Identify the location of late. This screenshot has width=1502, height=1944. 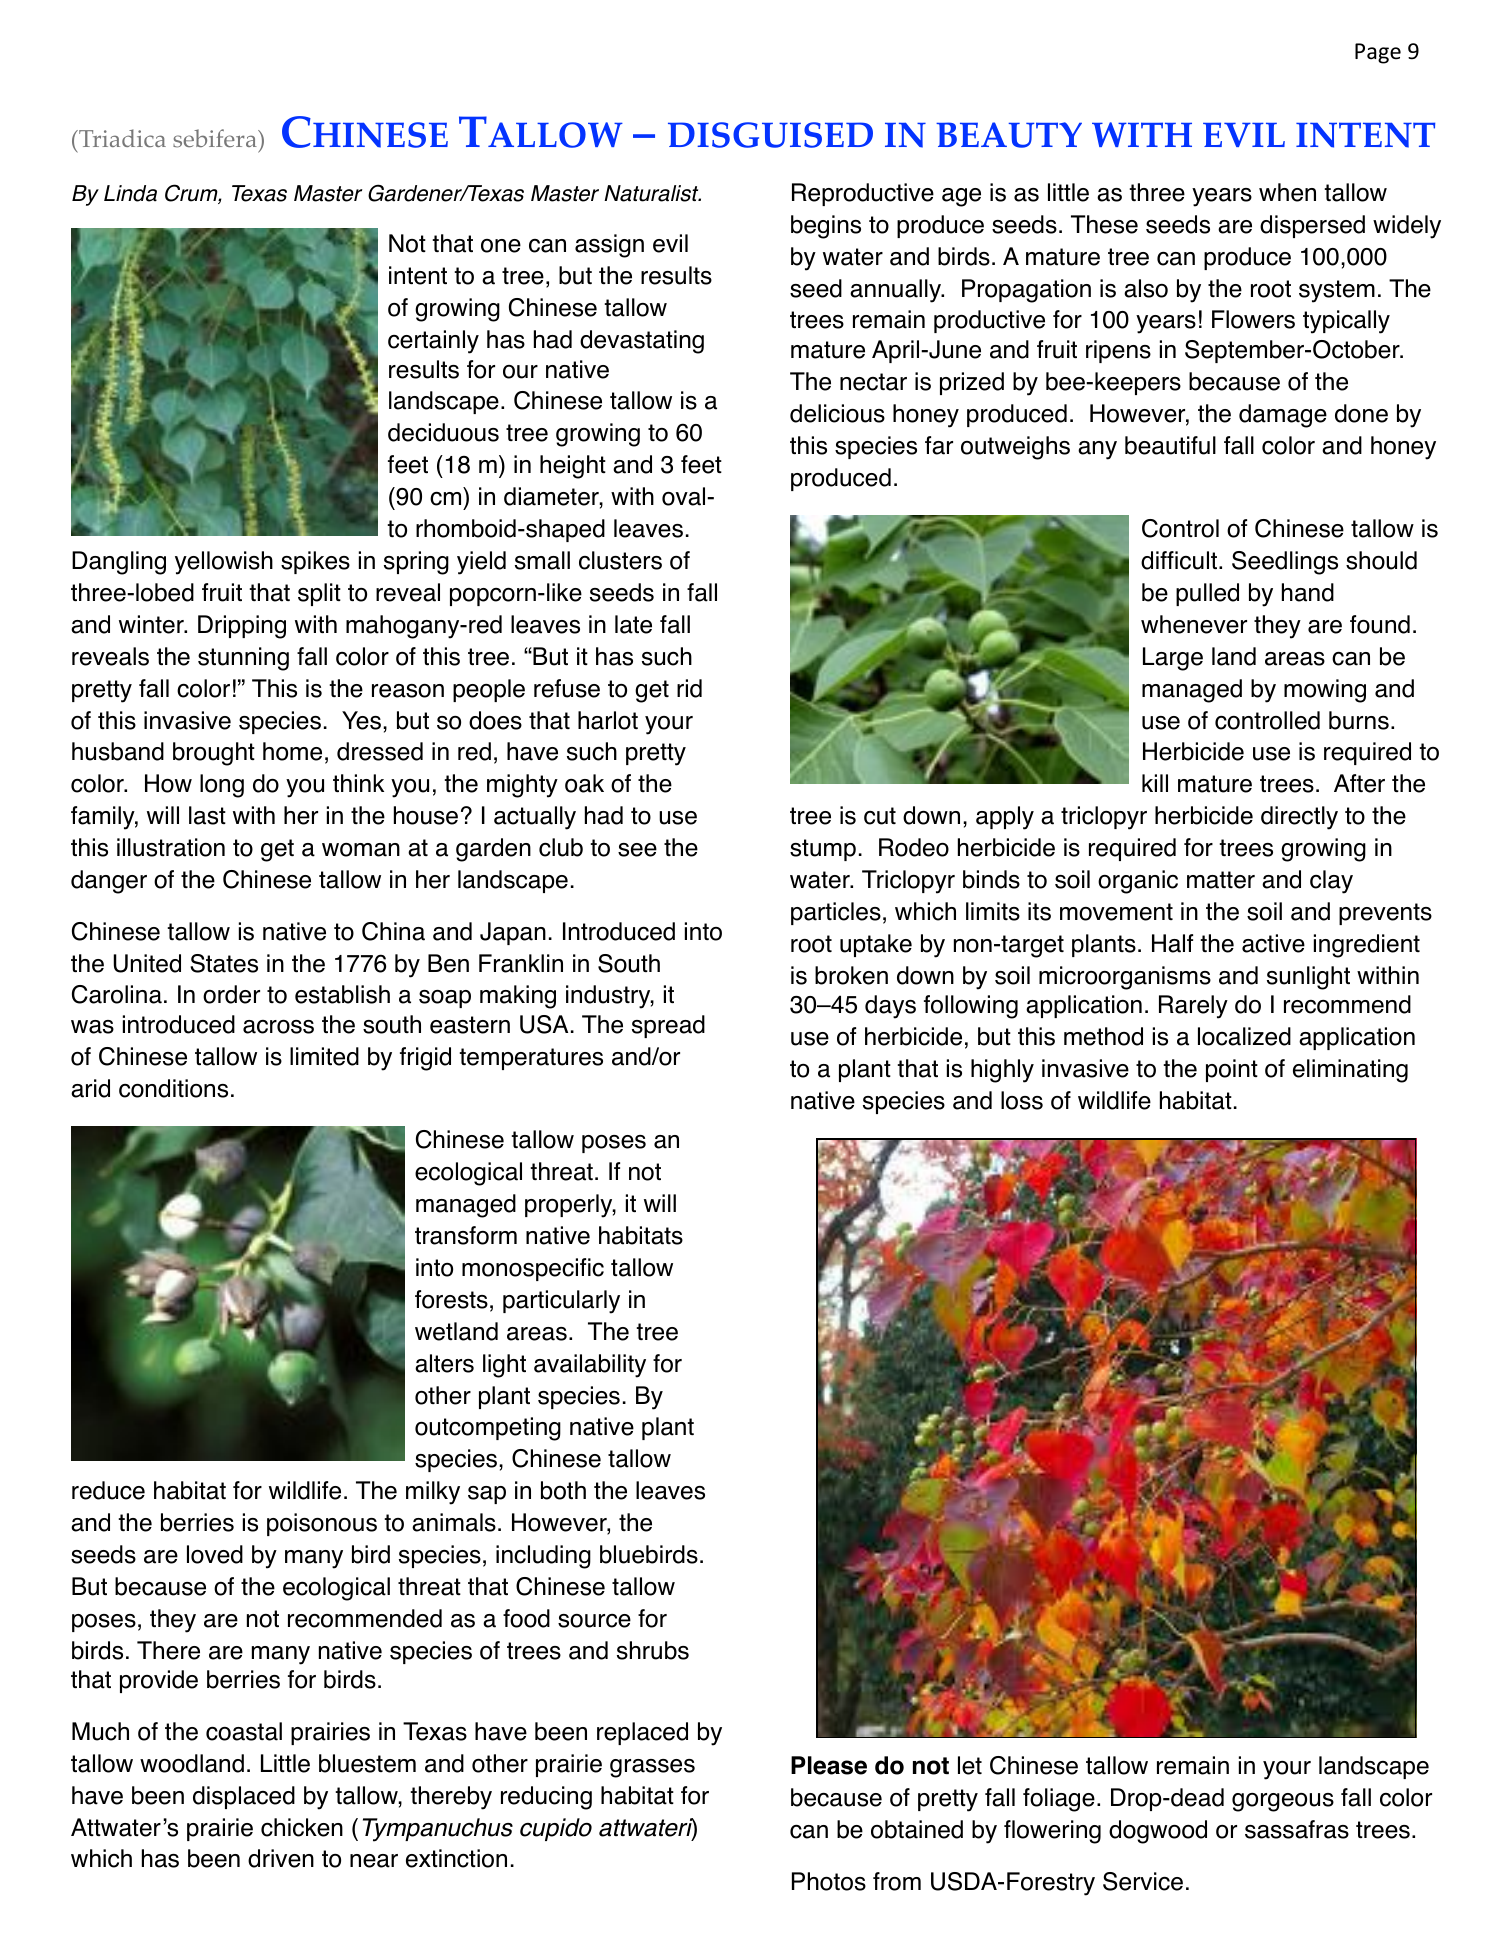
(633, 624).
